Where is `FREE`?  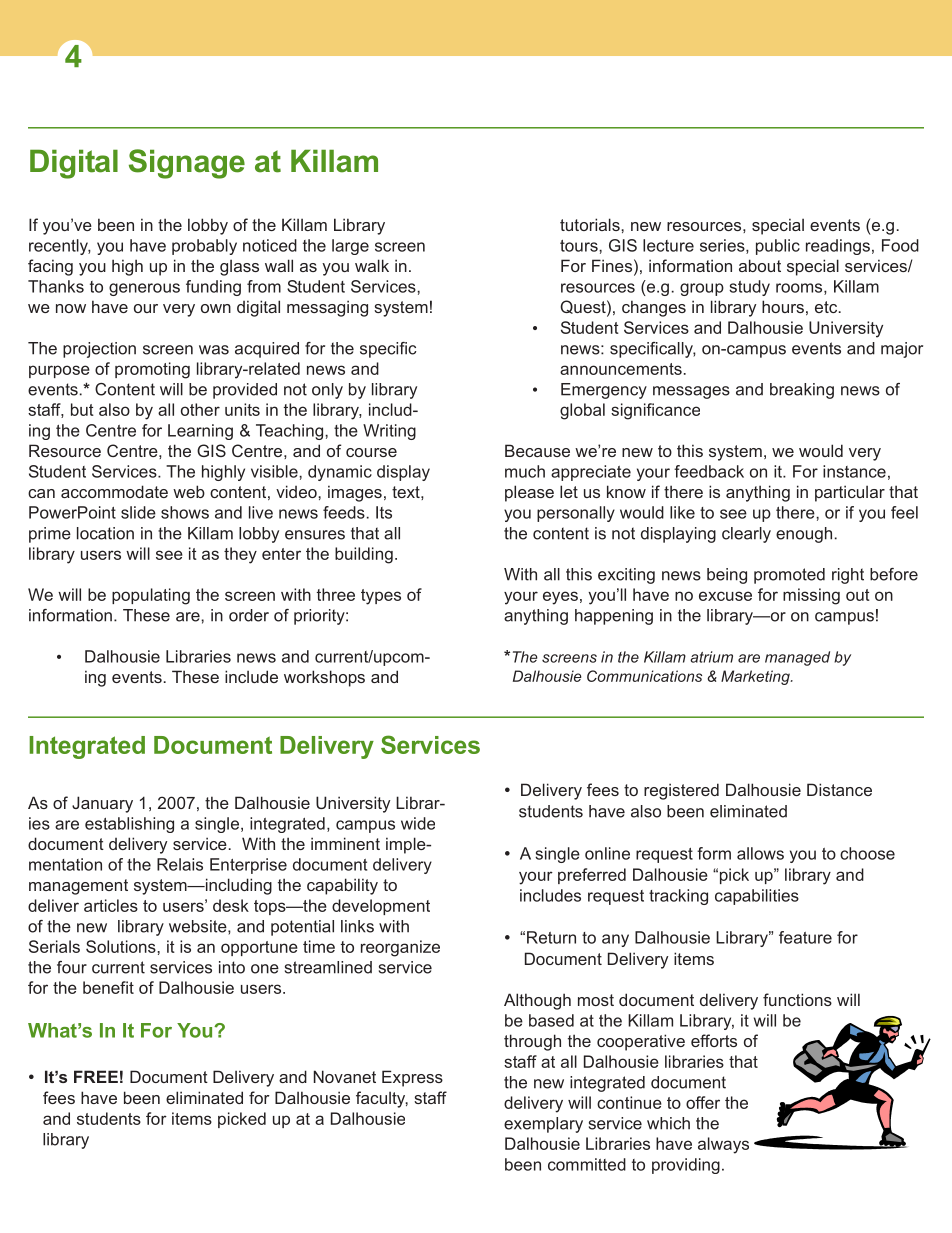
FREE is located at coordinates (96, 1076).
